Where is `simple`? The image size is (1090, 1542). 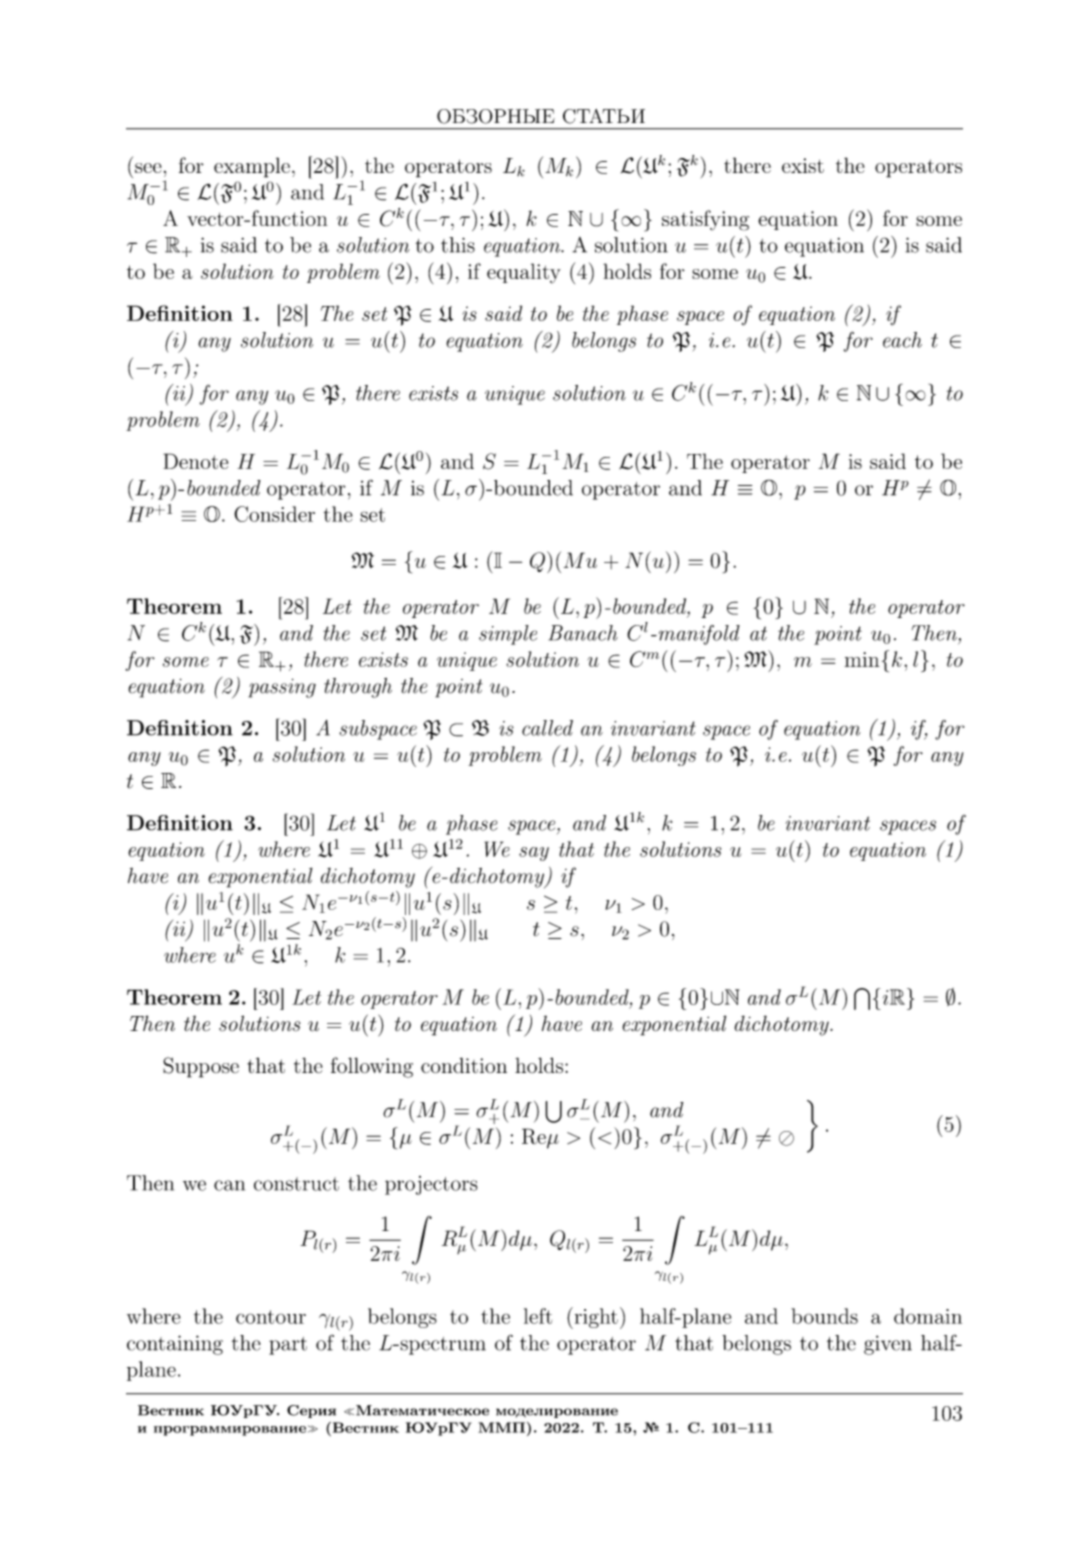 simple is located at coordinates (508, 635).
